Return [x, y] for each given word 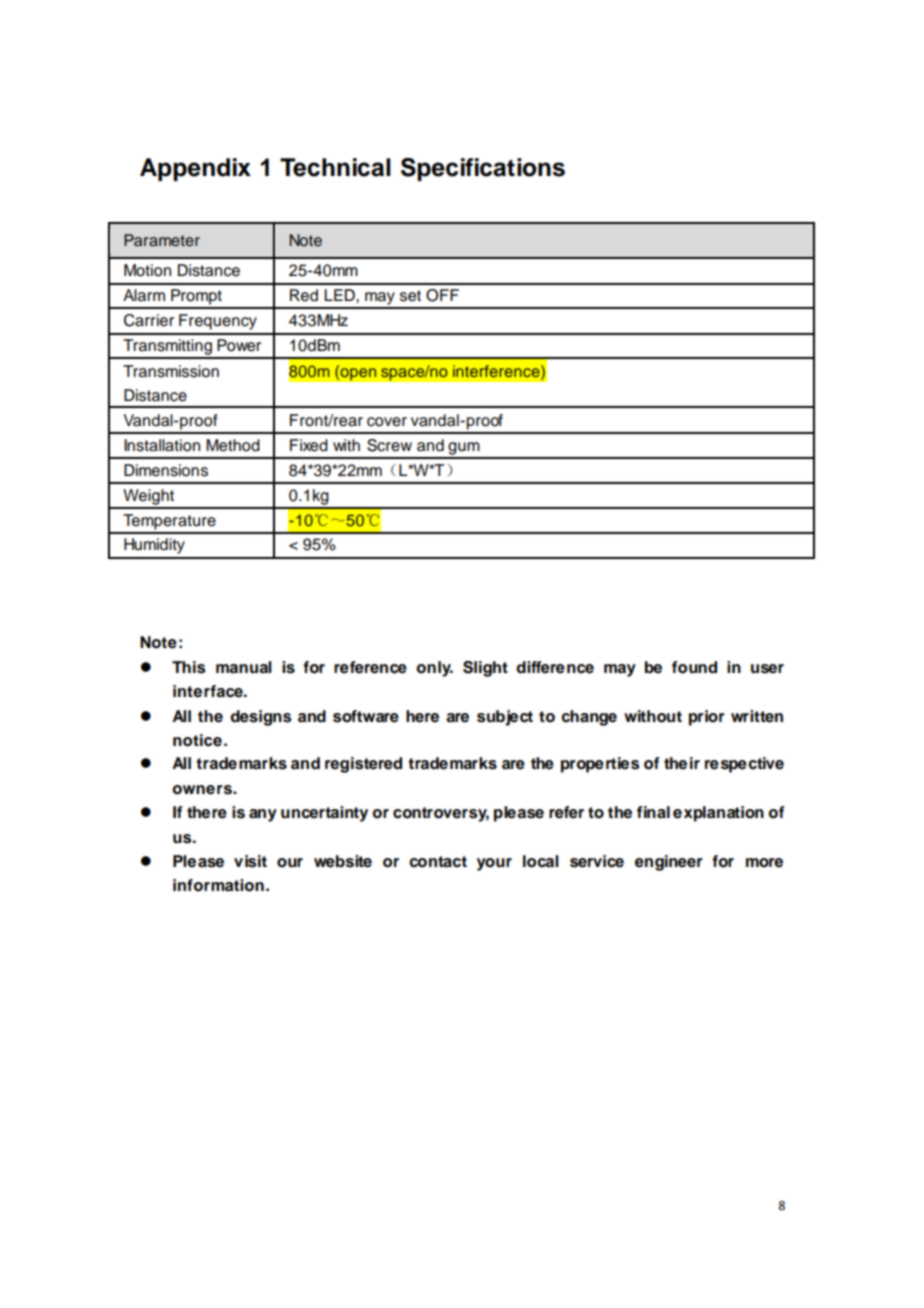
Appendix [195, 169]
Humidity [154, 546]
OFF [442, 295]
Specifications [483, 169]
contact [438, 862]
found [694, 667]
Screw [389, 445]
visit [250, 861]
